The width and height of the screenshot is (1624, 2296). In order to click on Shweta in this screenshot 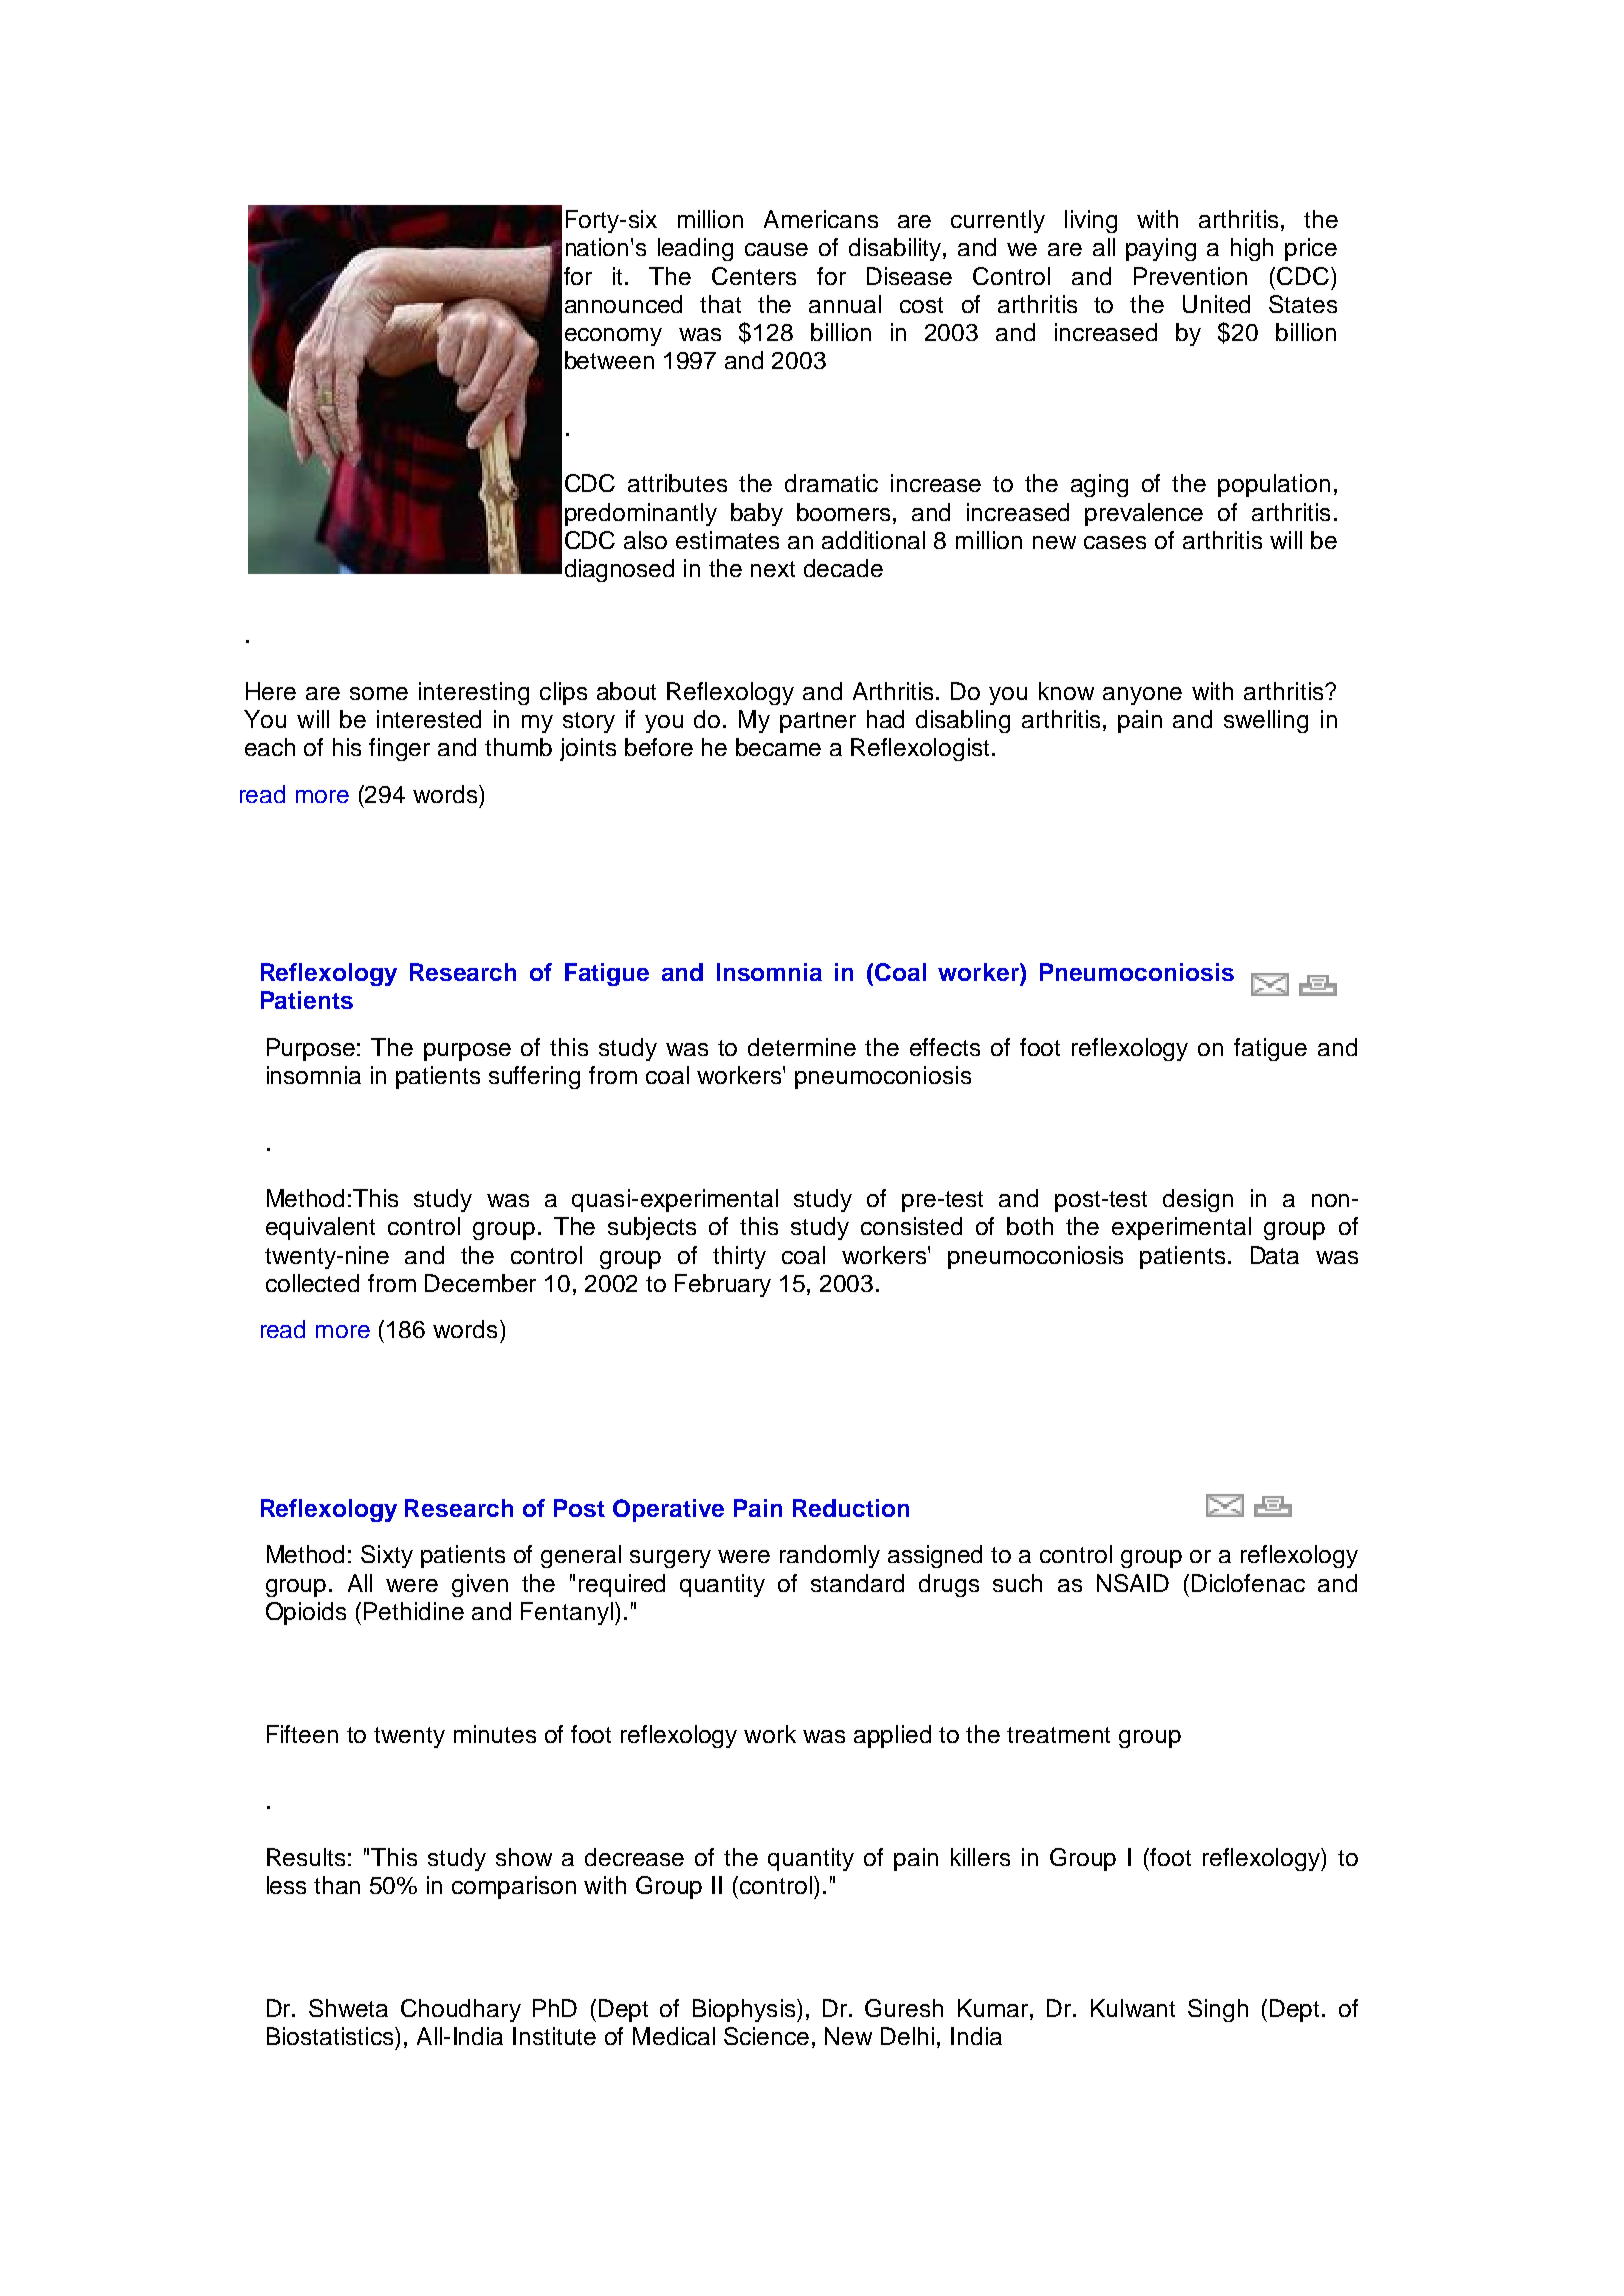, I will do `click(348, 2008)`.
